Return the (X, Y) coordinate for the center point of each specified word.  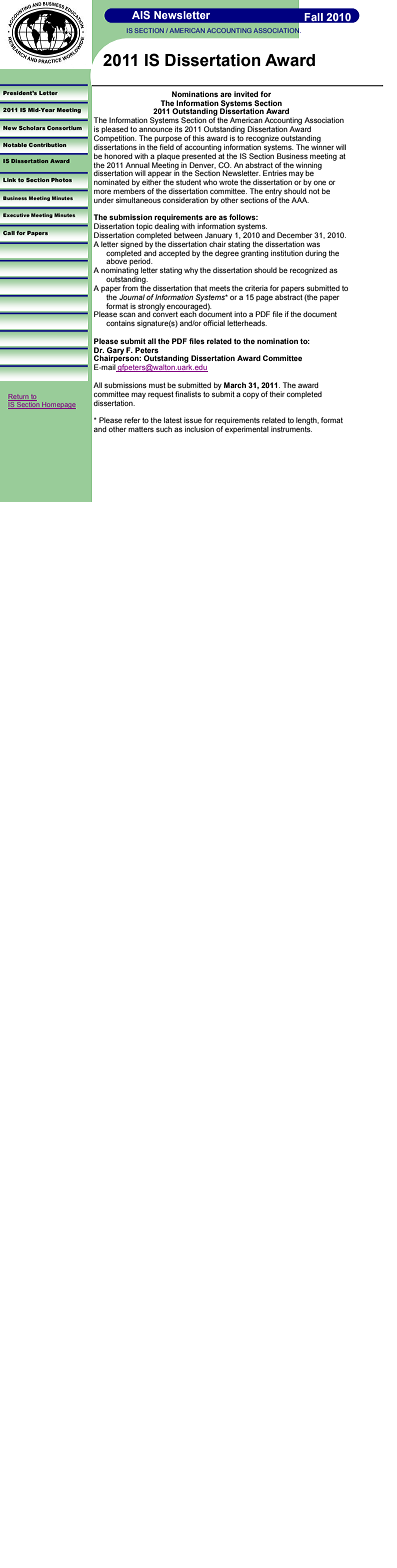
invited (246, 94)
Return (19, 397)
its (179, 129)
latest (173, 420)
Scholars (32, 128)
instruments (291, 428)
